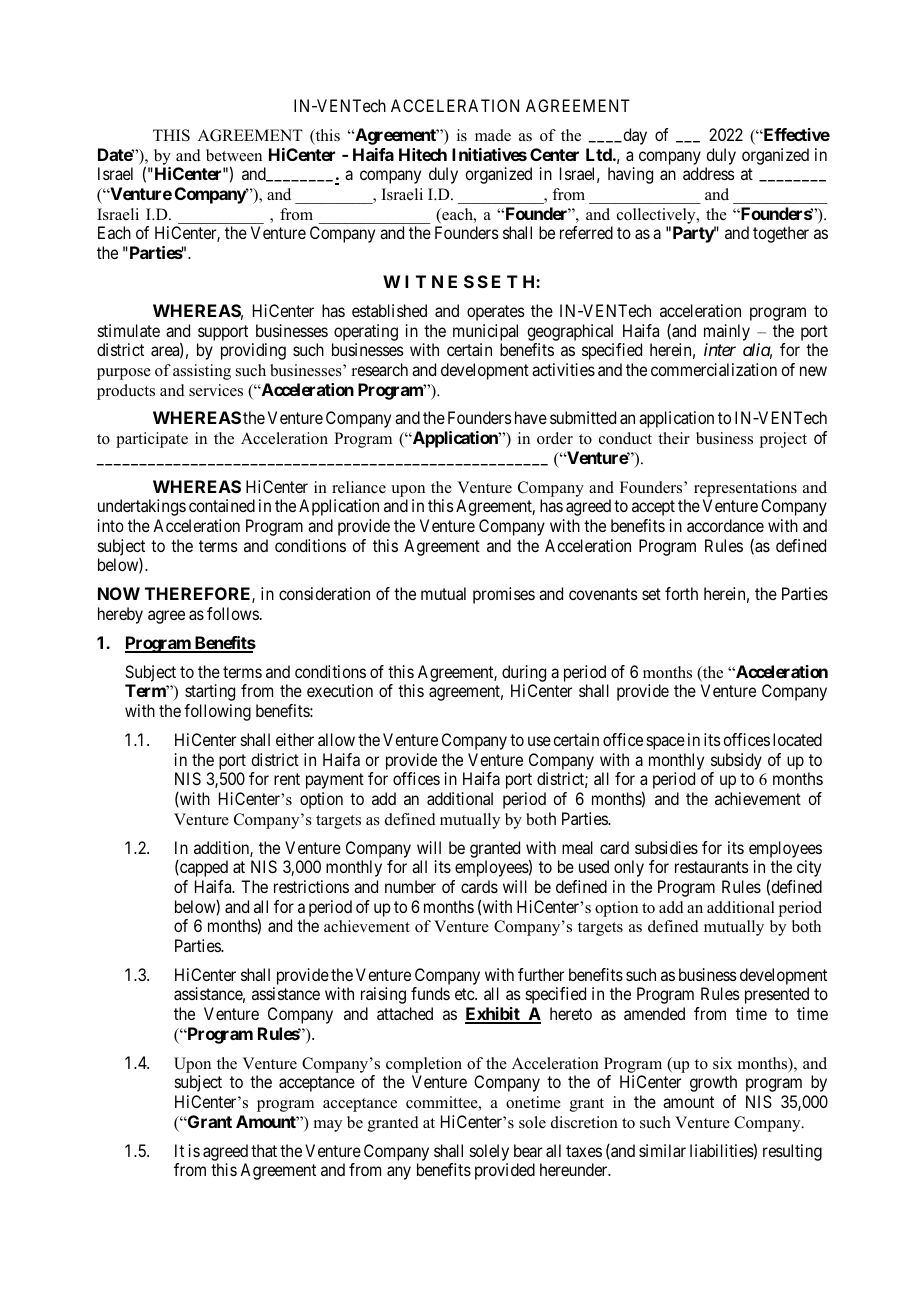  Describe the element at coordinates (410, 886) in the image. I see `number` at that location.
